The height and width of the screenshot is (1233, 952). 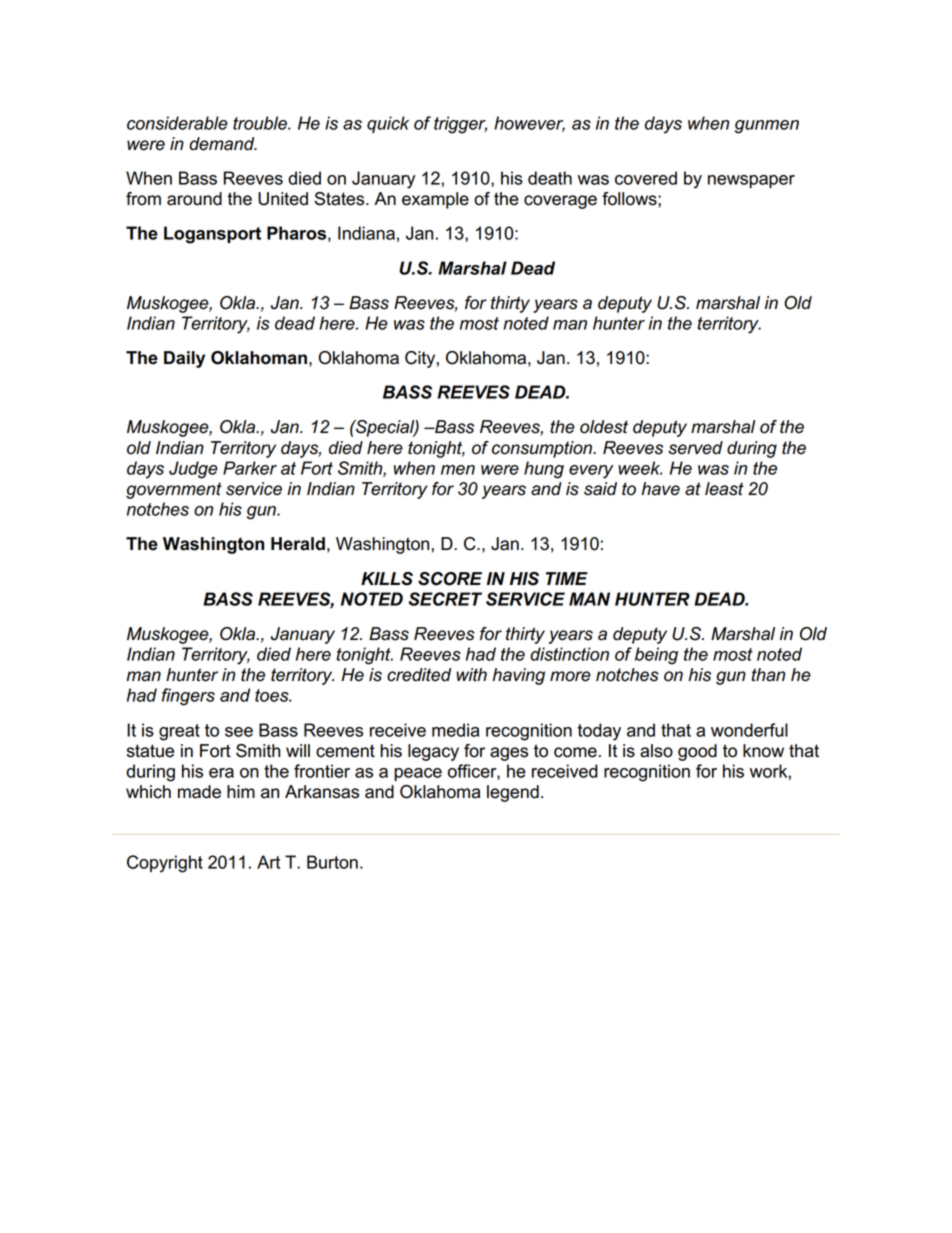 I want to click on good, so click(x=697, y=752).
